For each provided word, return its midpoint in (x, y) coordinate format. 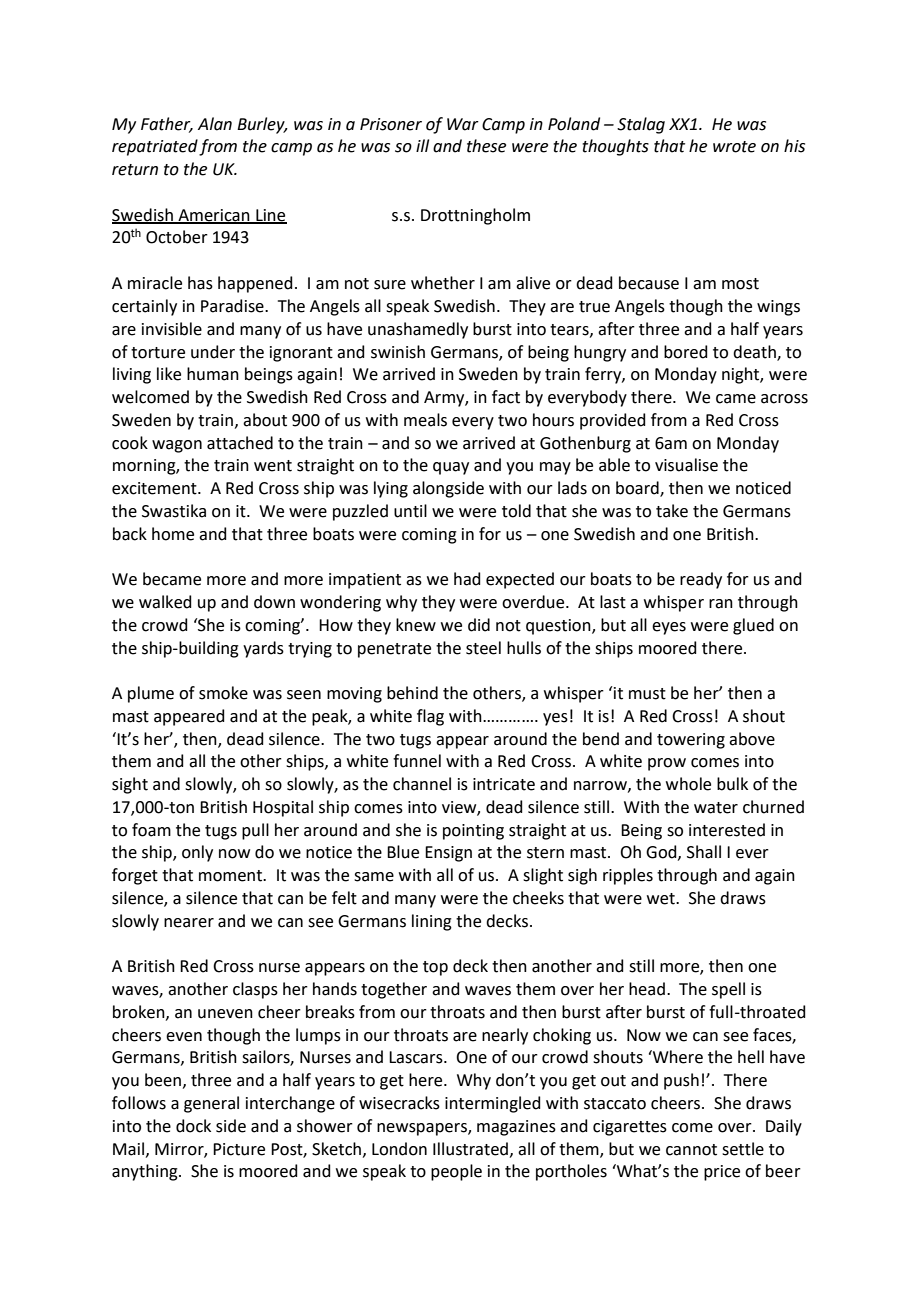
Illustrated (472, 1149)
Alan (215, 124)
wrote (734, 147)
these (486, 146)
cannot (691, 1150)
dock (193, 1126)
